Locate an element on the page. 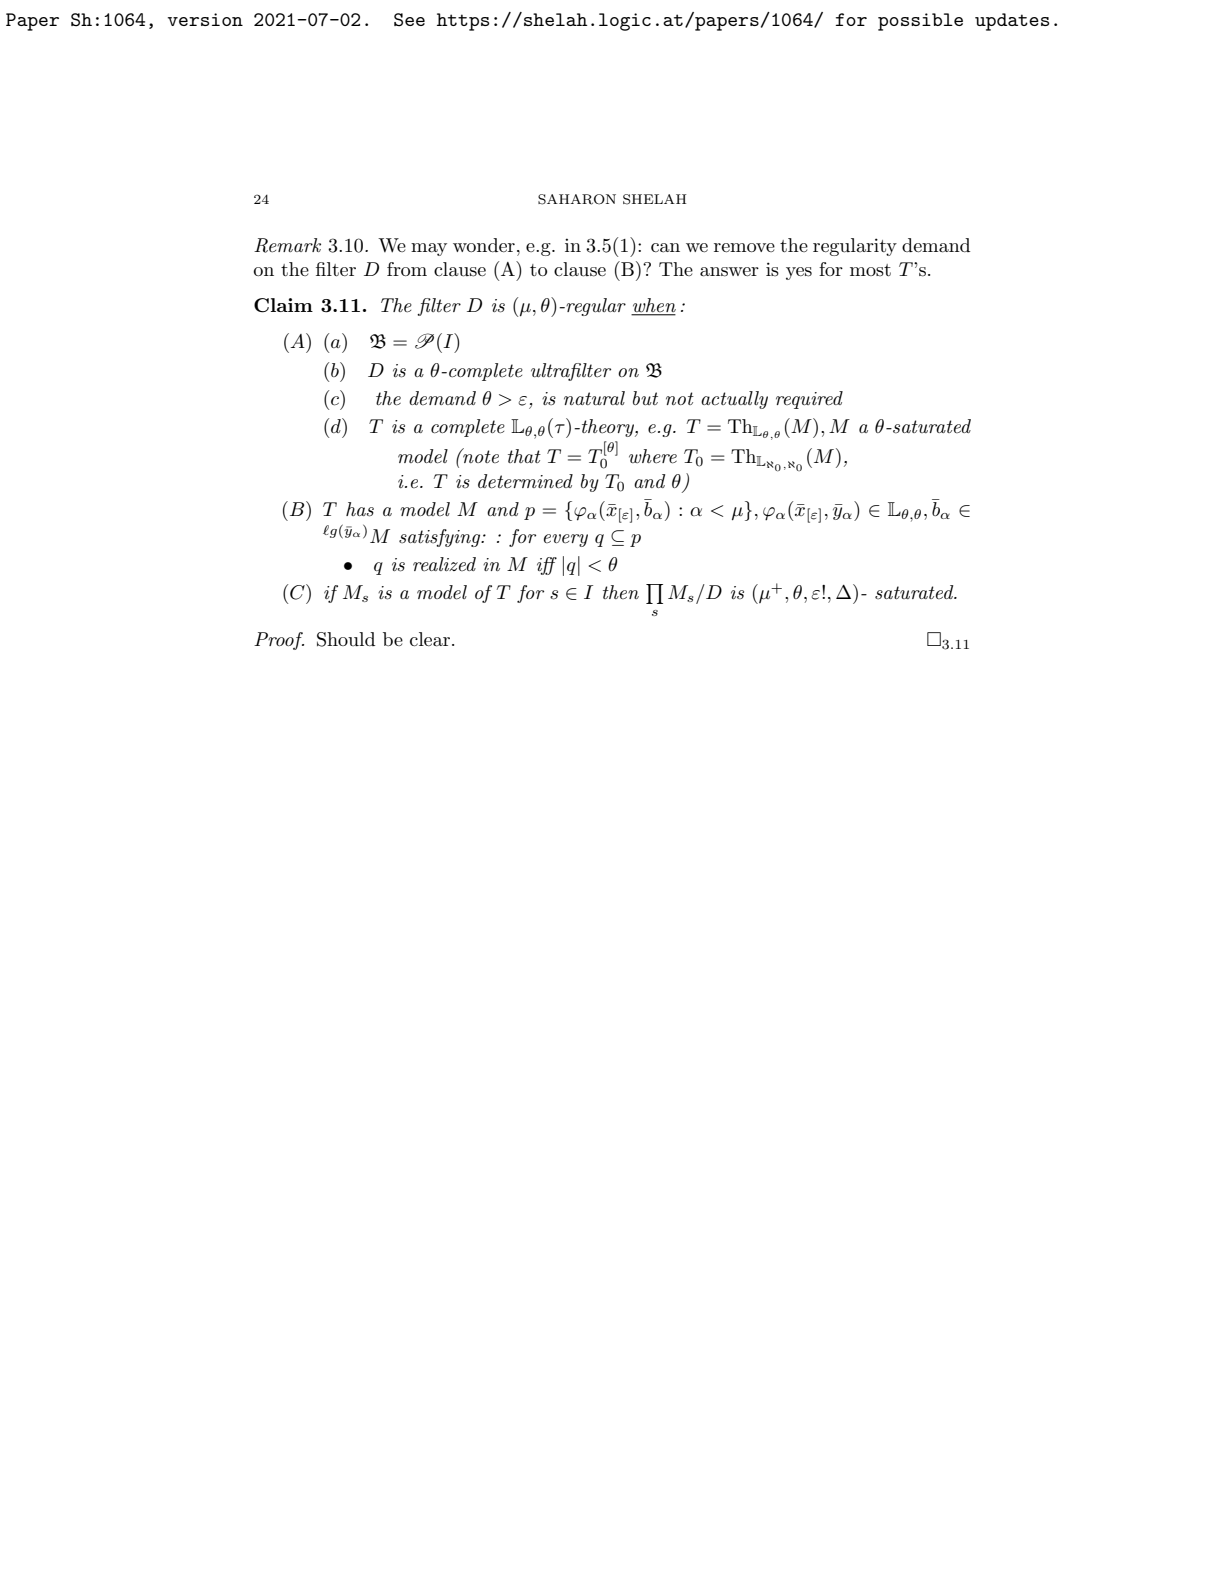 The width and height of the image is (1225, 1585). natural is located at coordinates (594, 398).
